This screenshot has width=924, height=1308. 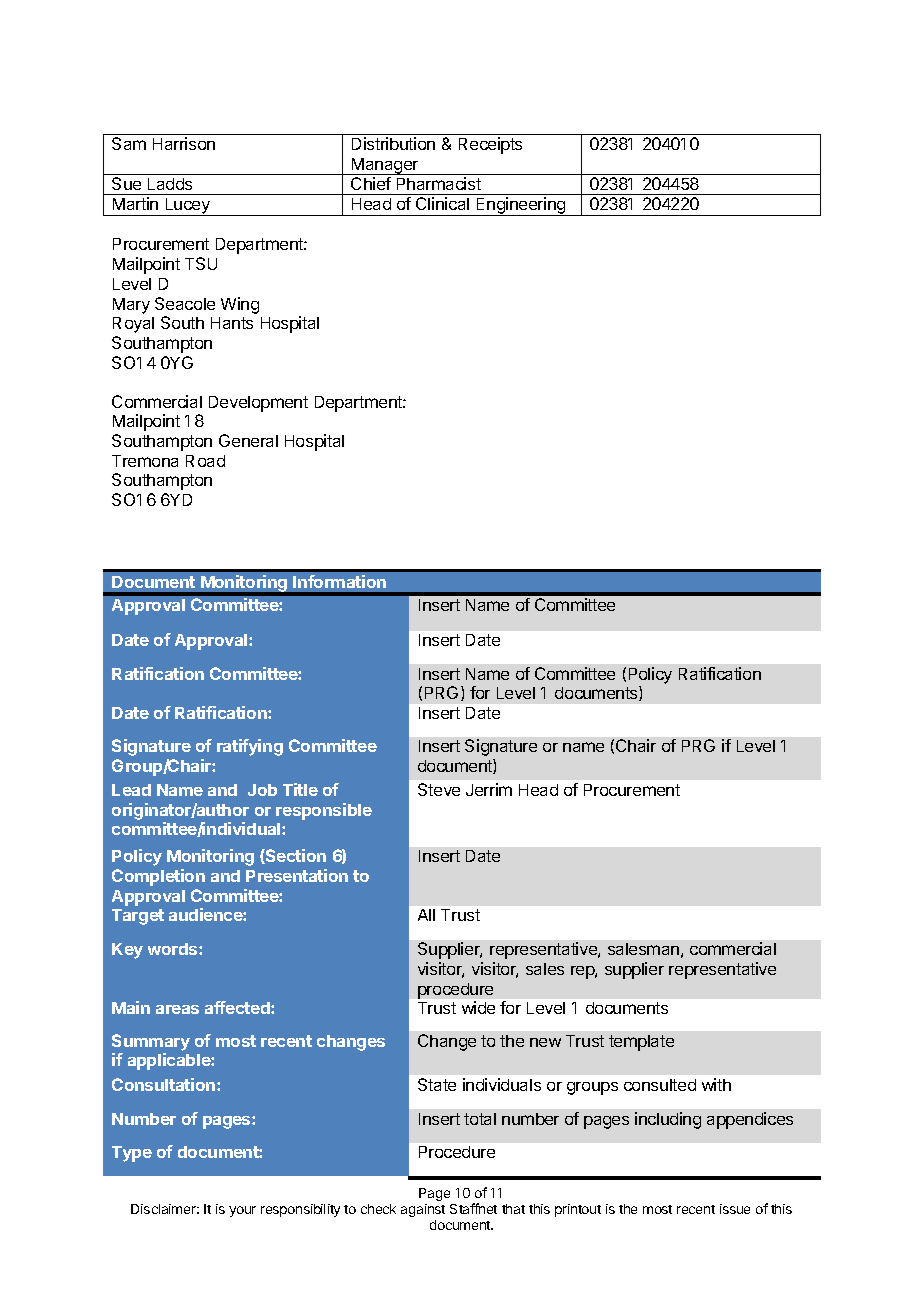 What do you see at coordinates (385, 166) in the screenshot?
I see `Manager` at bounding box center [385, 166].
